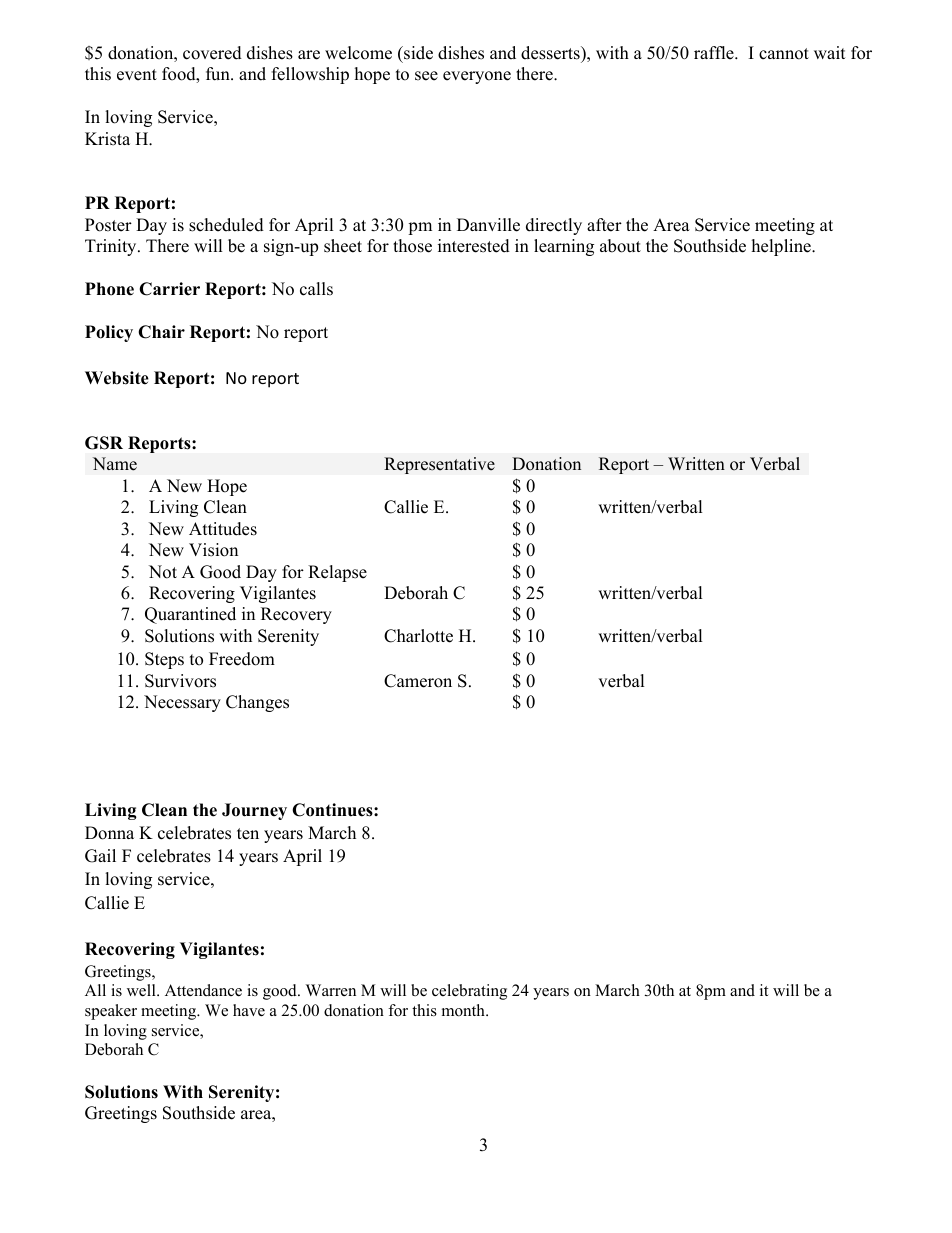 The width and height of the screenshot is (952, 1233). I want to click on raffle, so click(715, 53).
